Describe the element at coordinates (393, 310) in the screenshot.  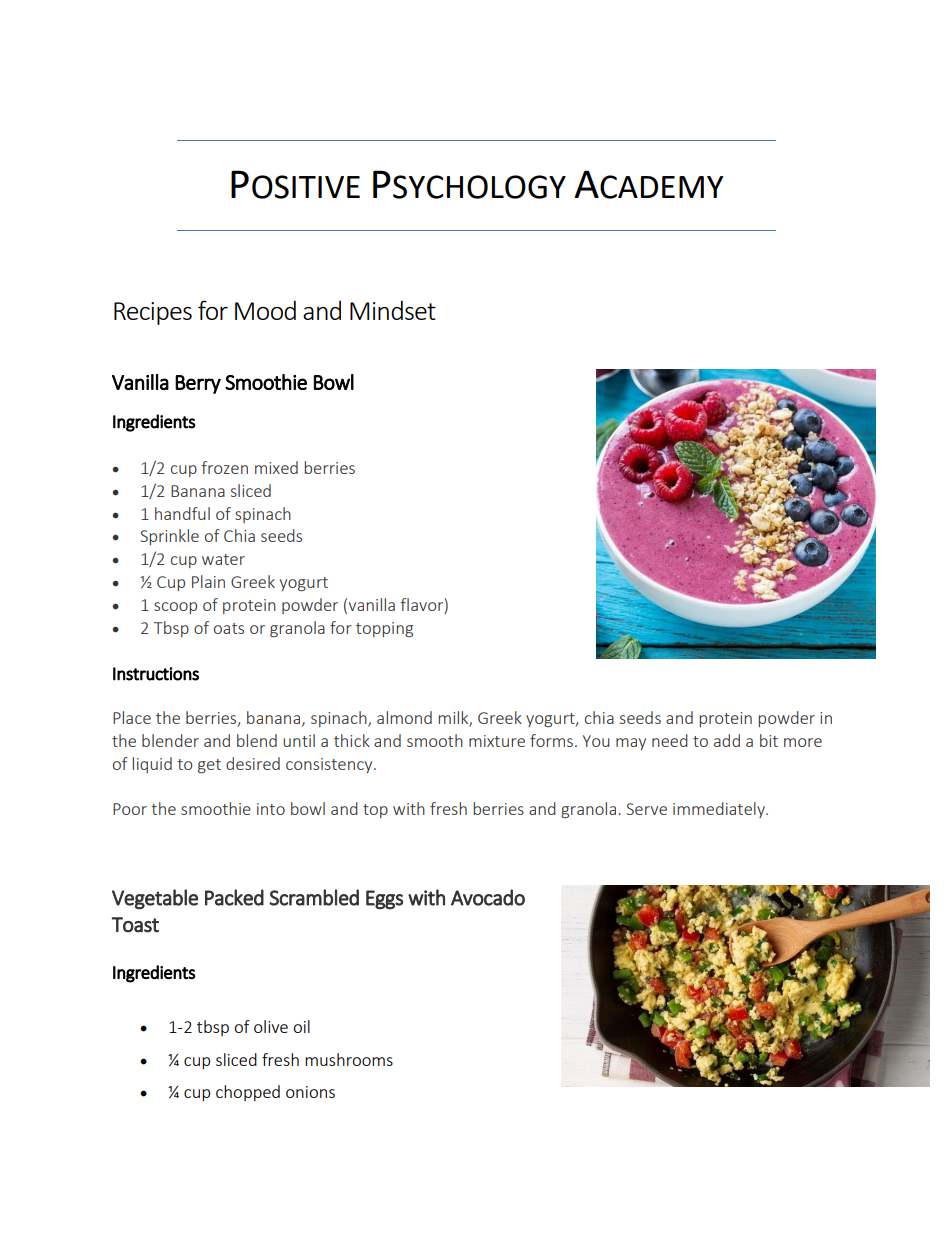
I see `Mindset` at that location.
